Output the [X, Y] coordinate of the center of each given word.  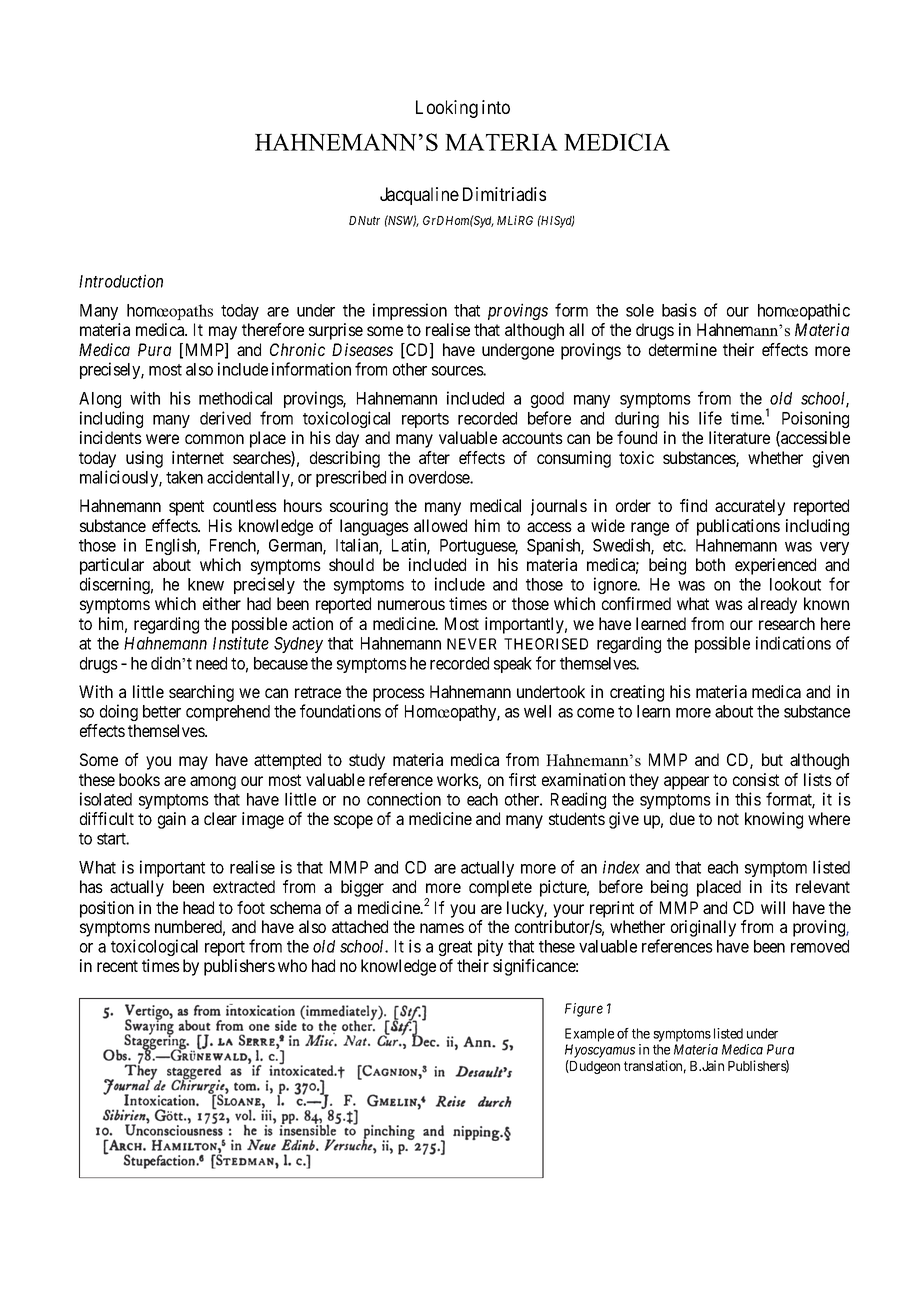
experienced [775, 566]
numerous [411, 605]
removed [820, 946]
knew [206, 584]
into [496, 107]
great [455, 948]
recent [117, 966]
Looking [447, 109]
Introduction [121, 281]
